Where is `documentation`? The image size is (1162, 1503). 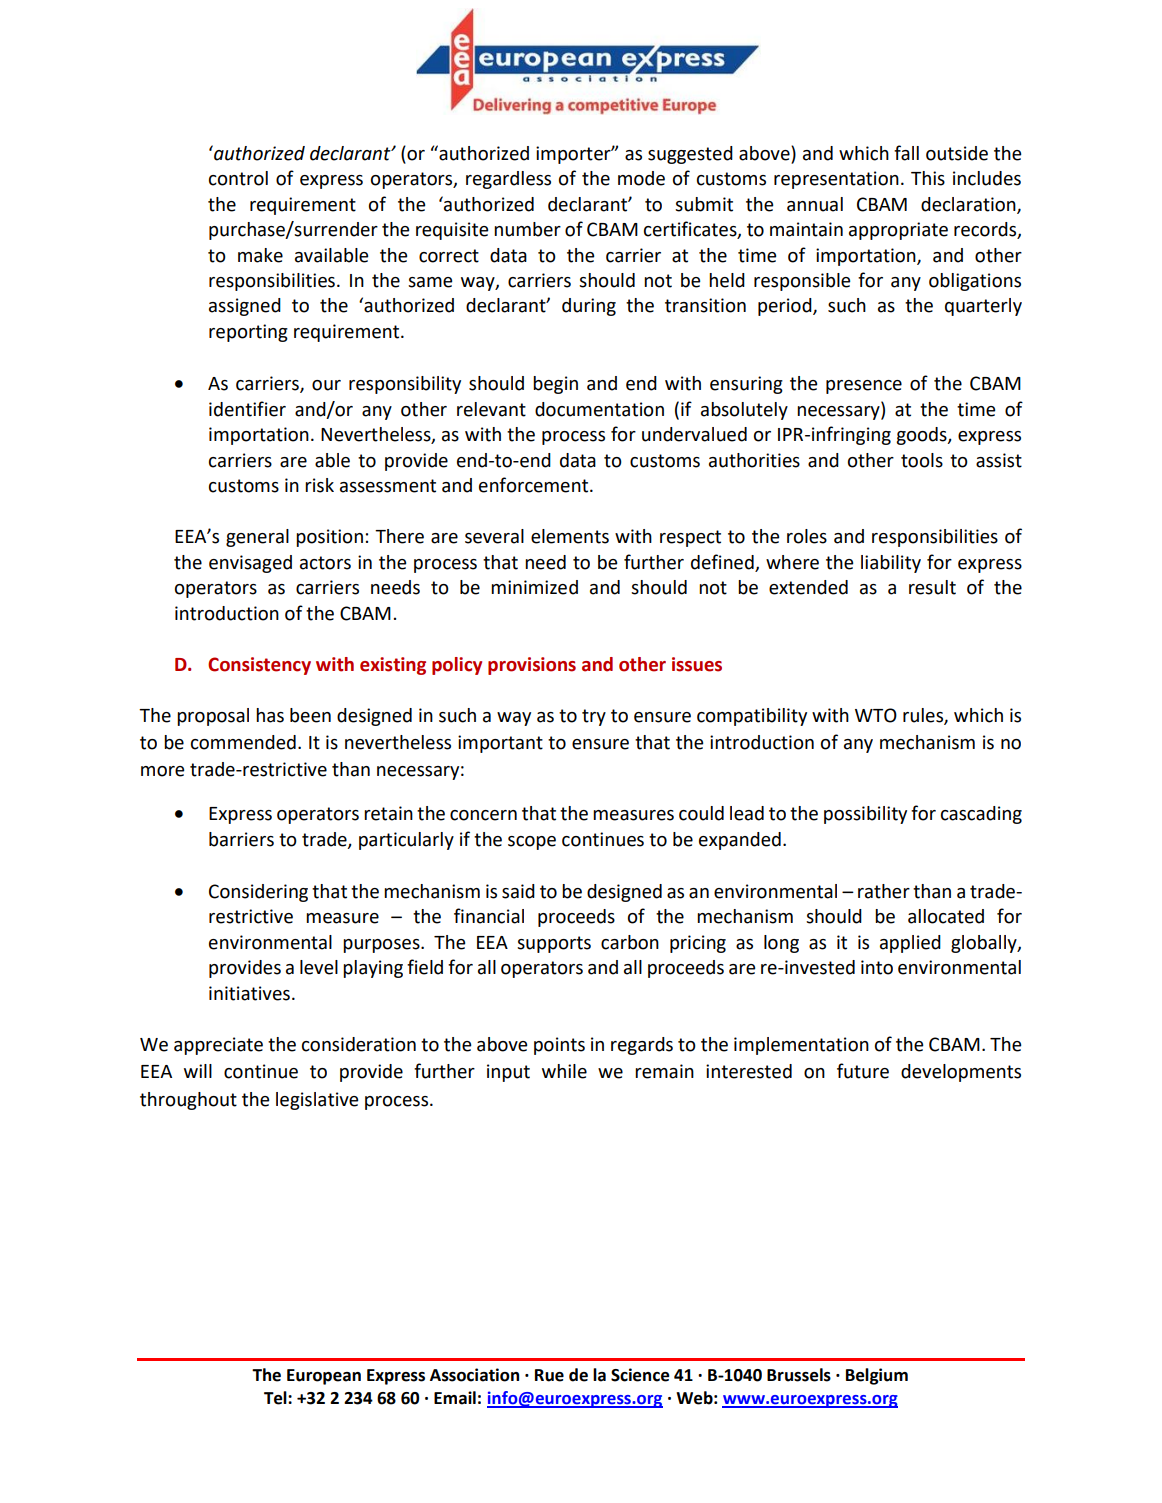
documentation is located at coordinates (599, 409).
